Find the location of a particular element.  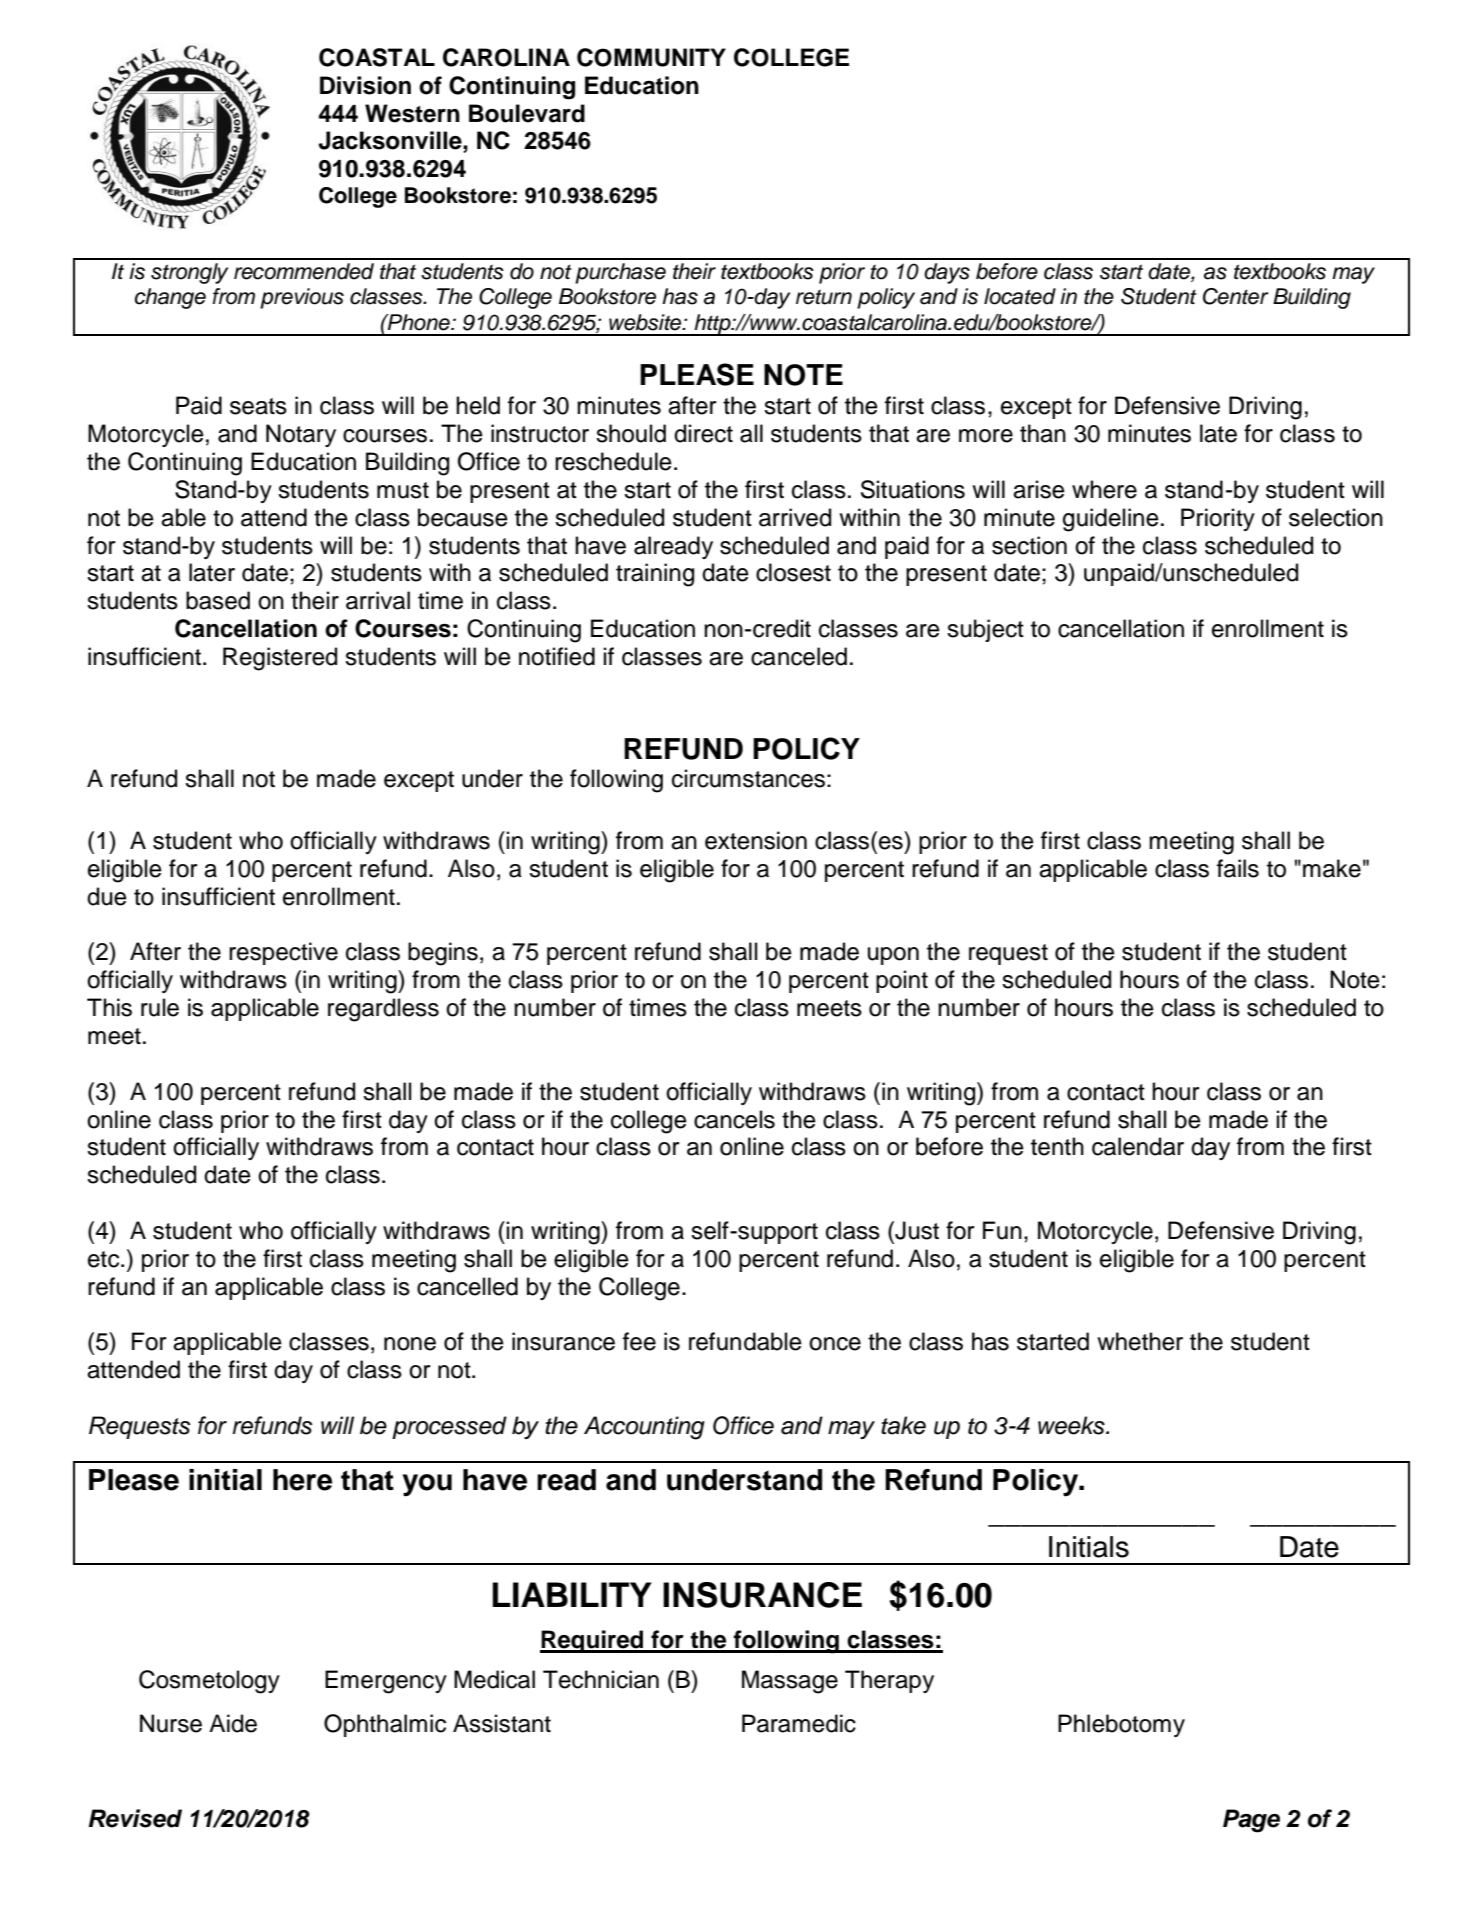

Paramedic is located at coordinates (799, 1723).
